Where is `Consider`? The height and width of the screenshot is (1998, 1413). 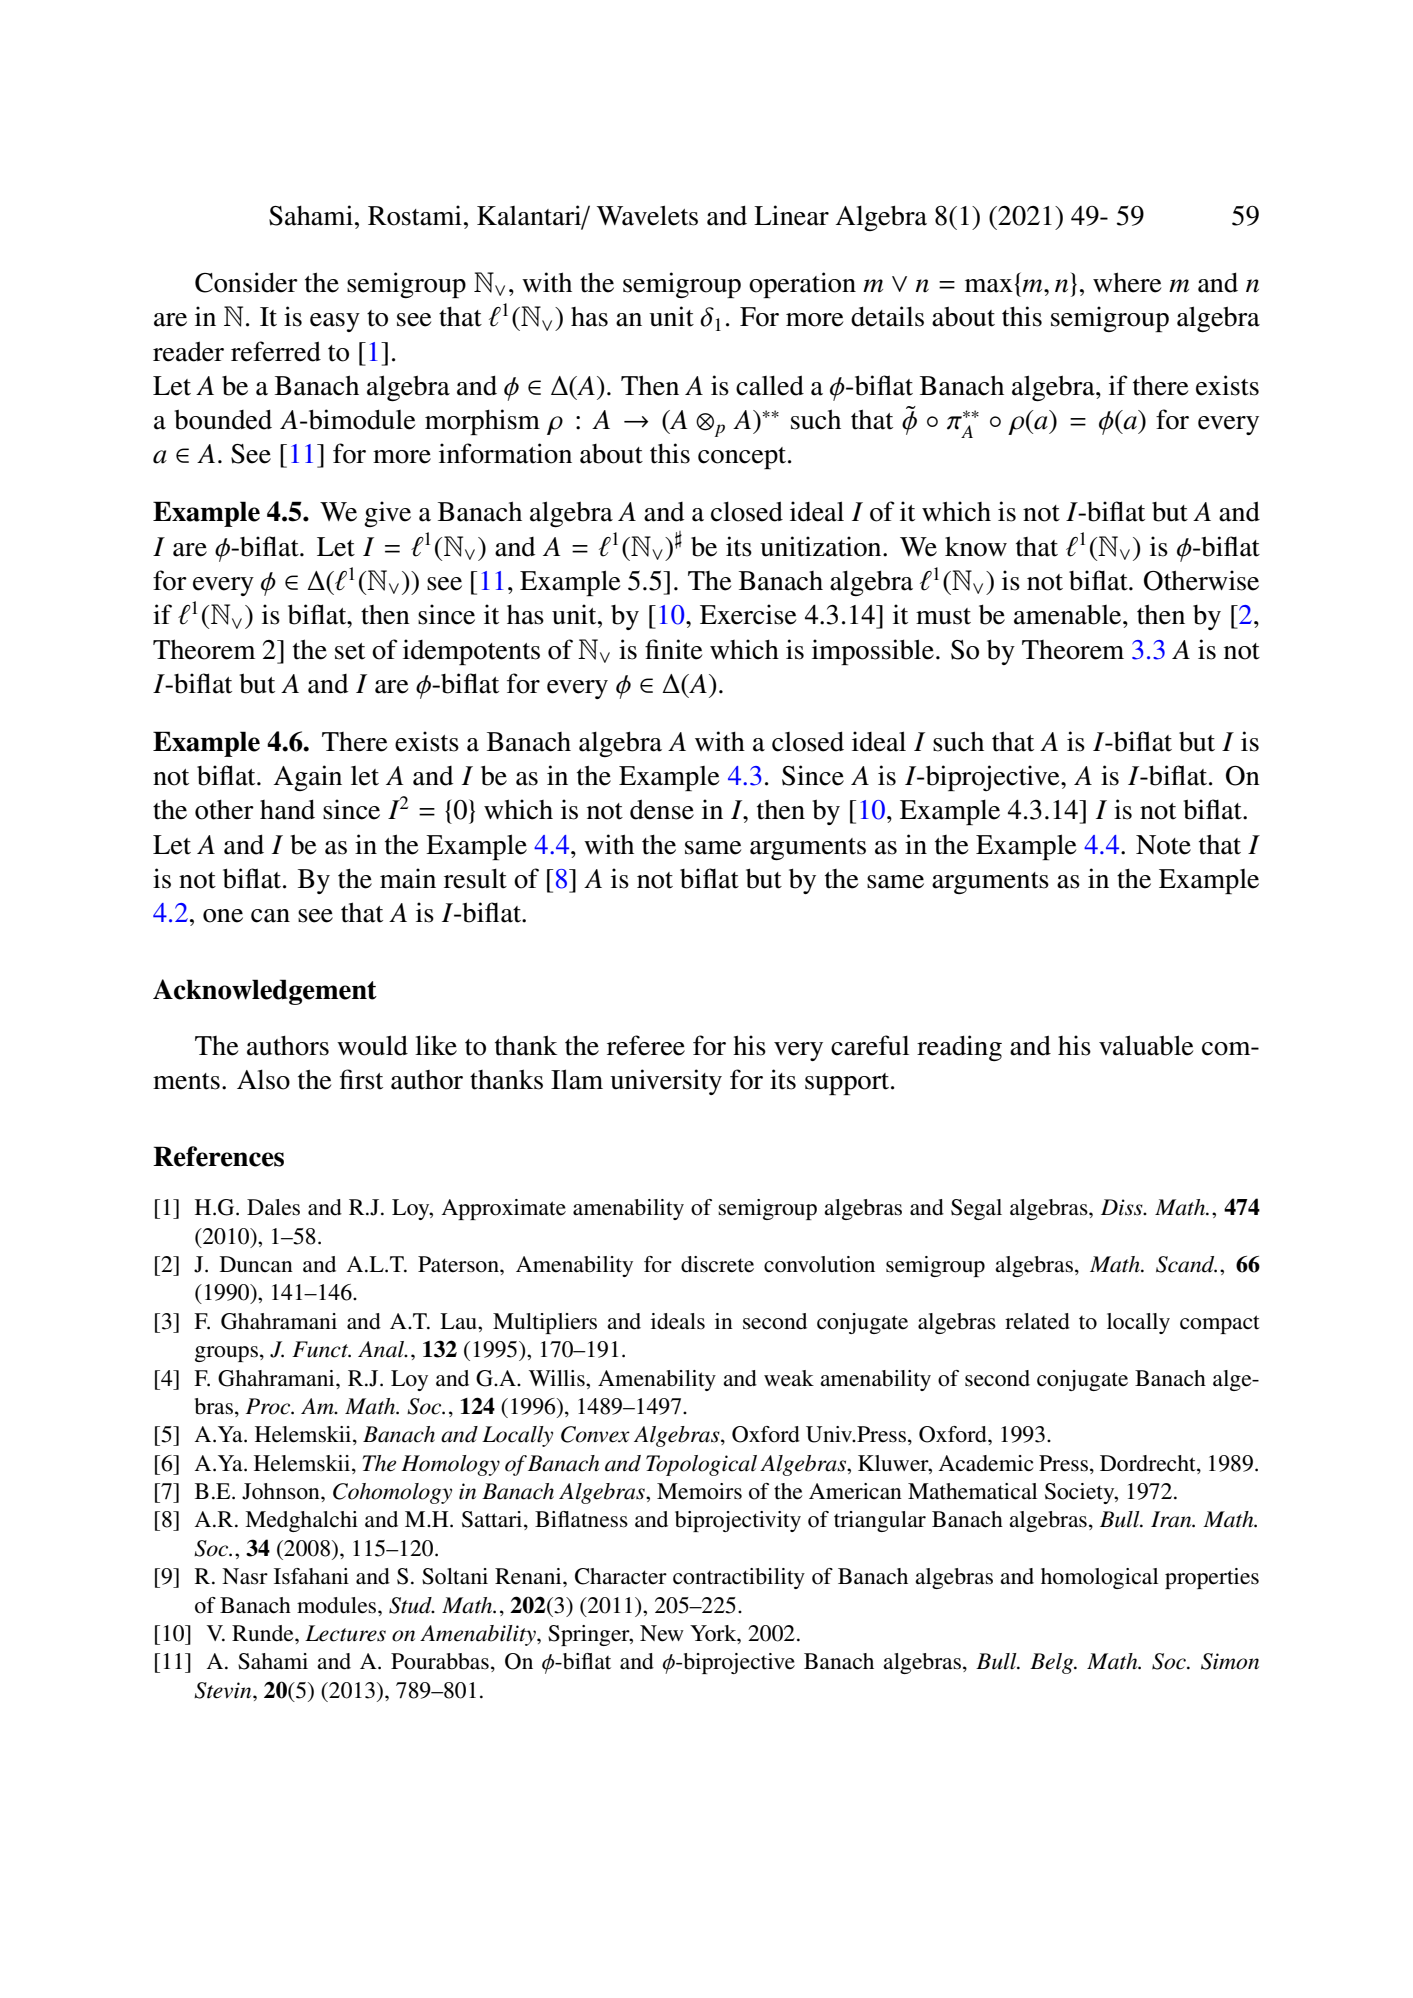 Consider is located at coordinates (246, 282).
